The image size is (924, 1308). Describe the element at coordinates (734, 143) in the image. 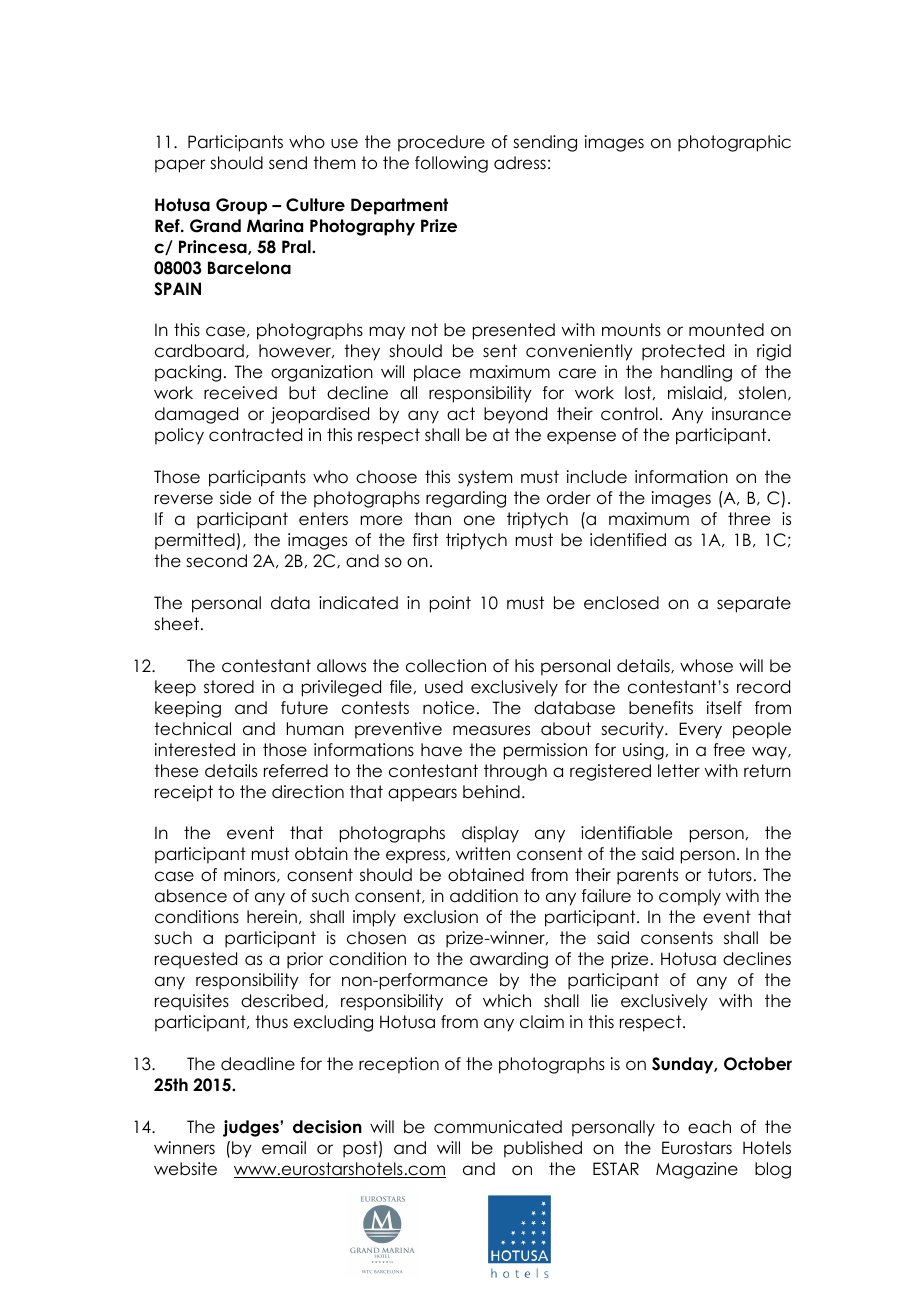

I see `photographic` at that location.
